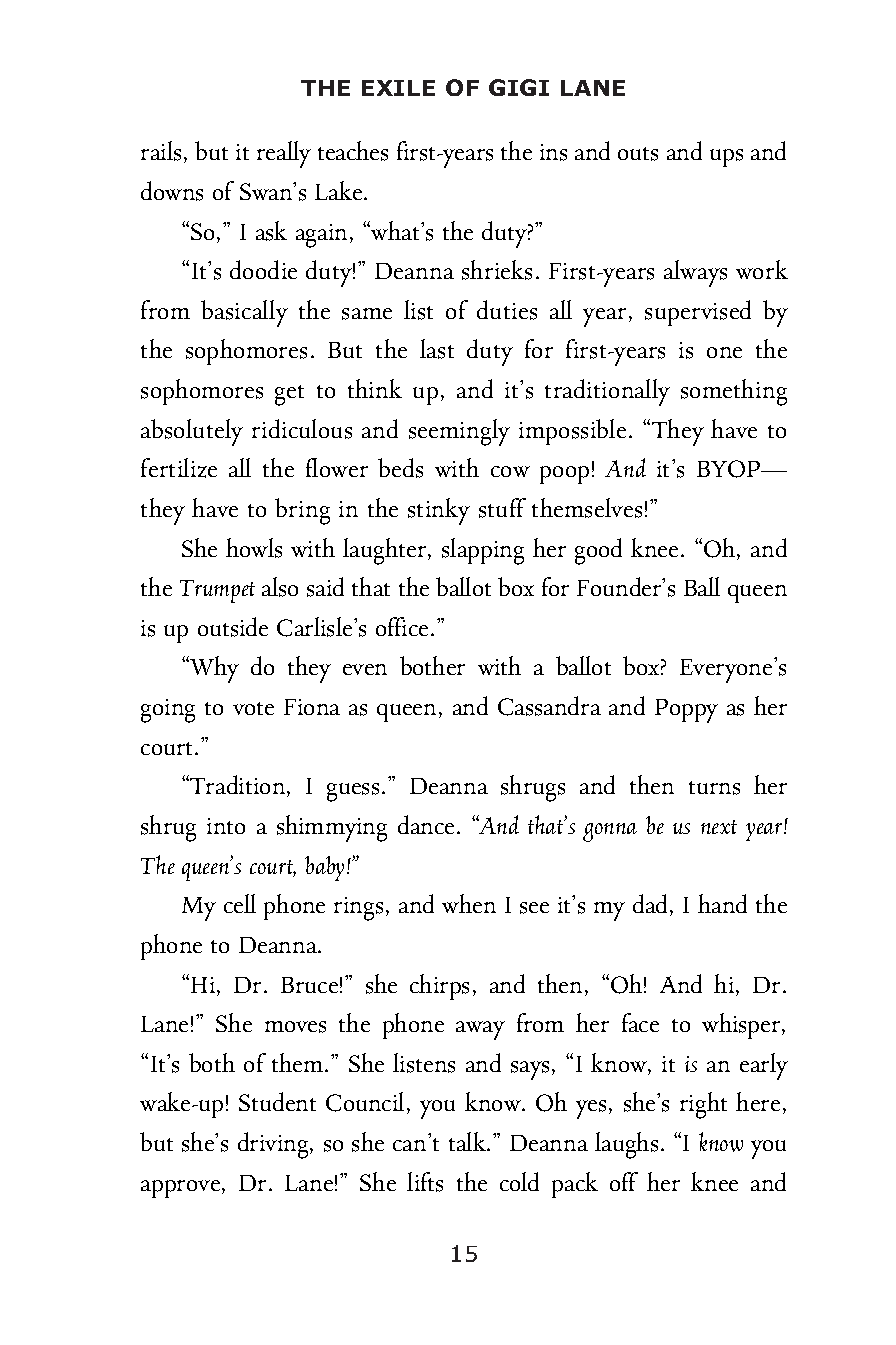 The height and width of the image is (1345, 896). Describe the element at coordinates (179, 468) in the image. I see `fertilize` at that location.
